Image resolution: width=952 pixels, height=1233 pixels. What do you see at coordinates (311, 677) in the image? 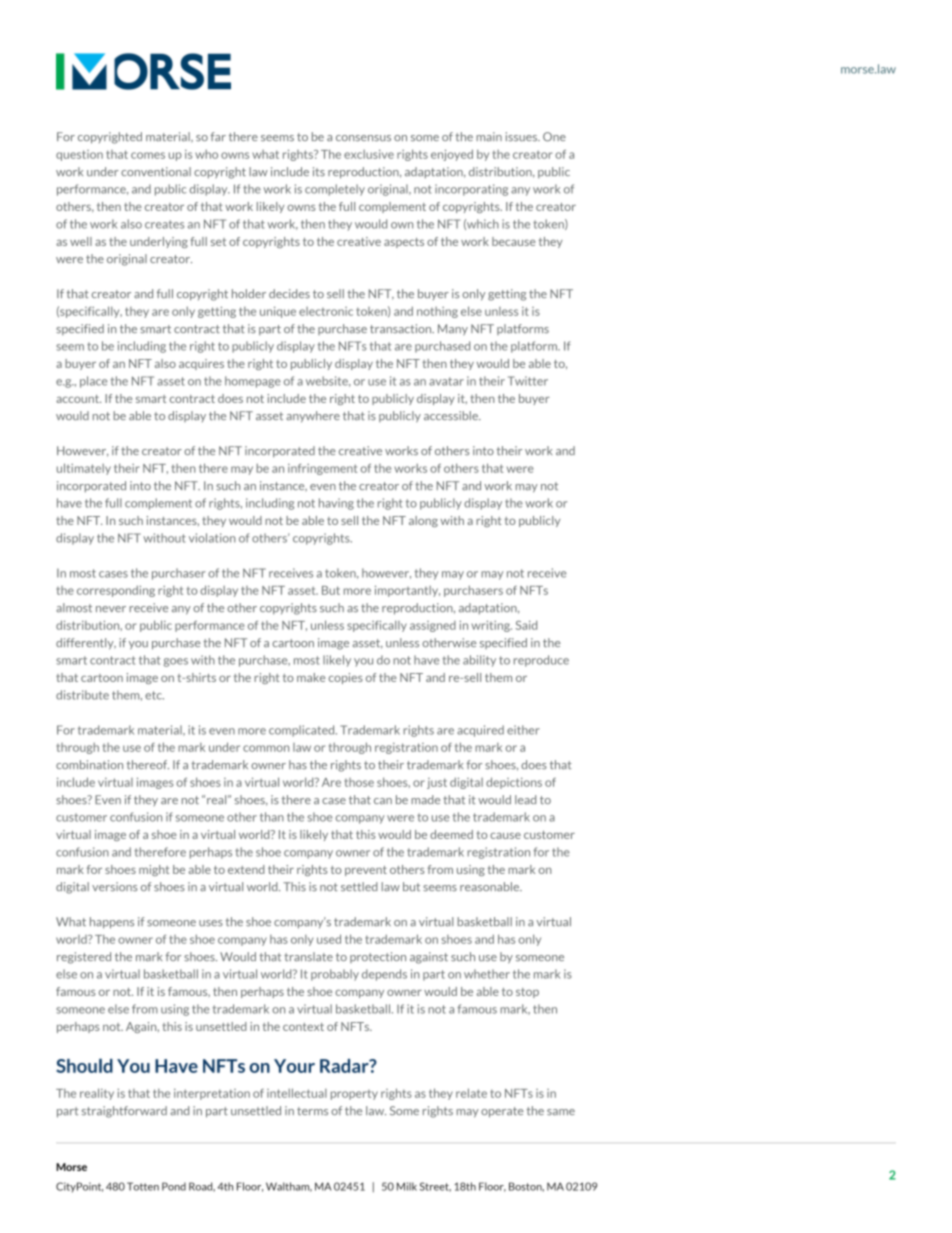
I see `make` at bounding box center [311, 677].
